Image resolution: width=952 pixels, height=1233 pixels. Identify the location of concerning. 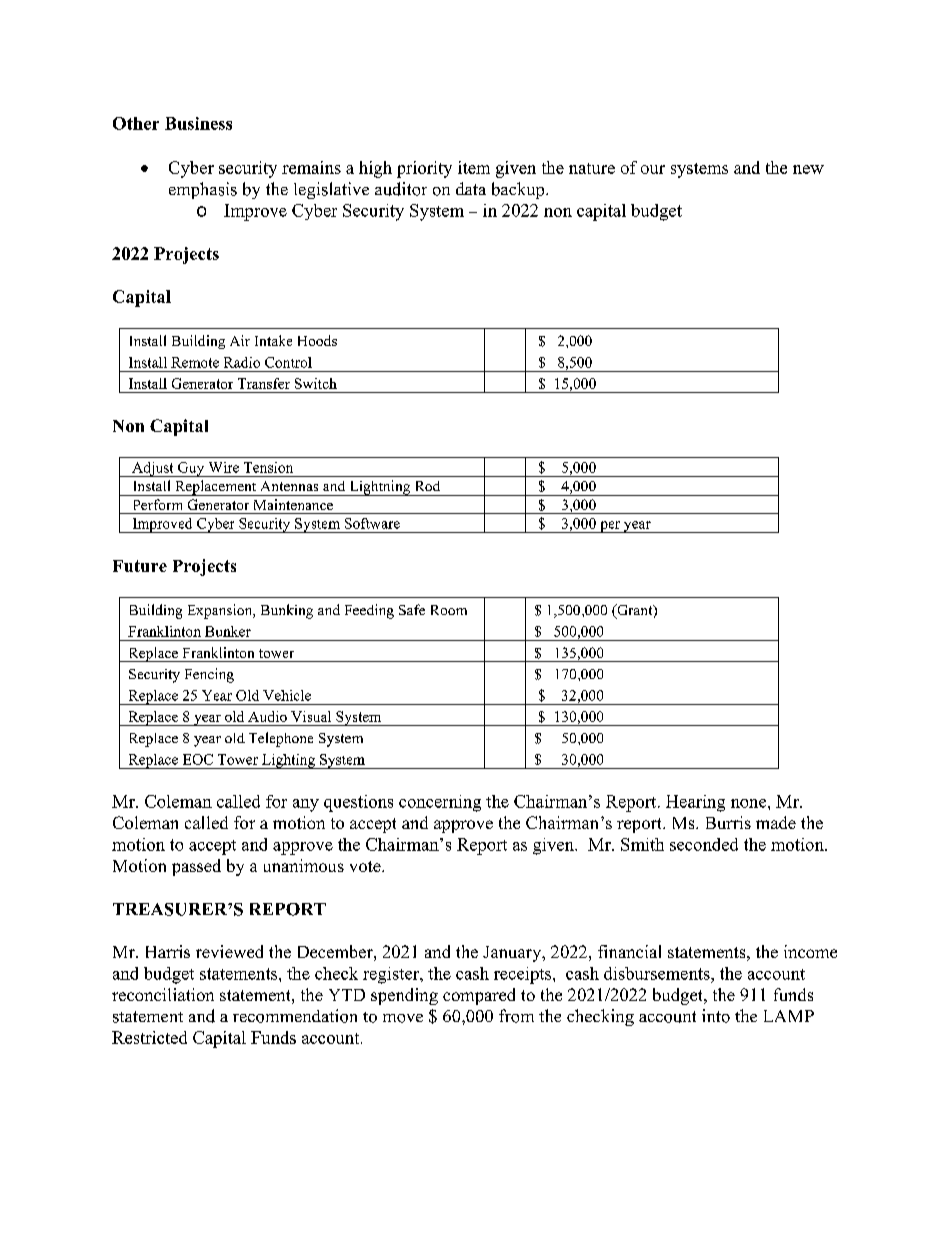
(440, 803).
